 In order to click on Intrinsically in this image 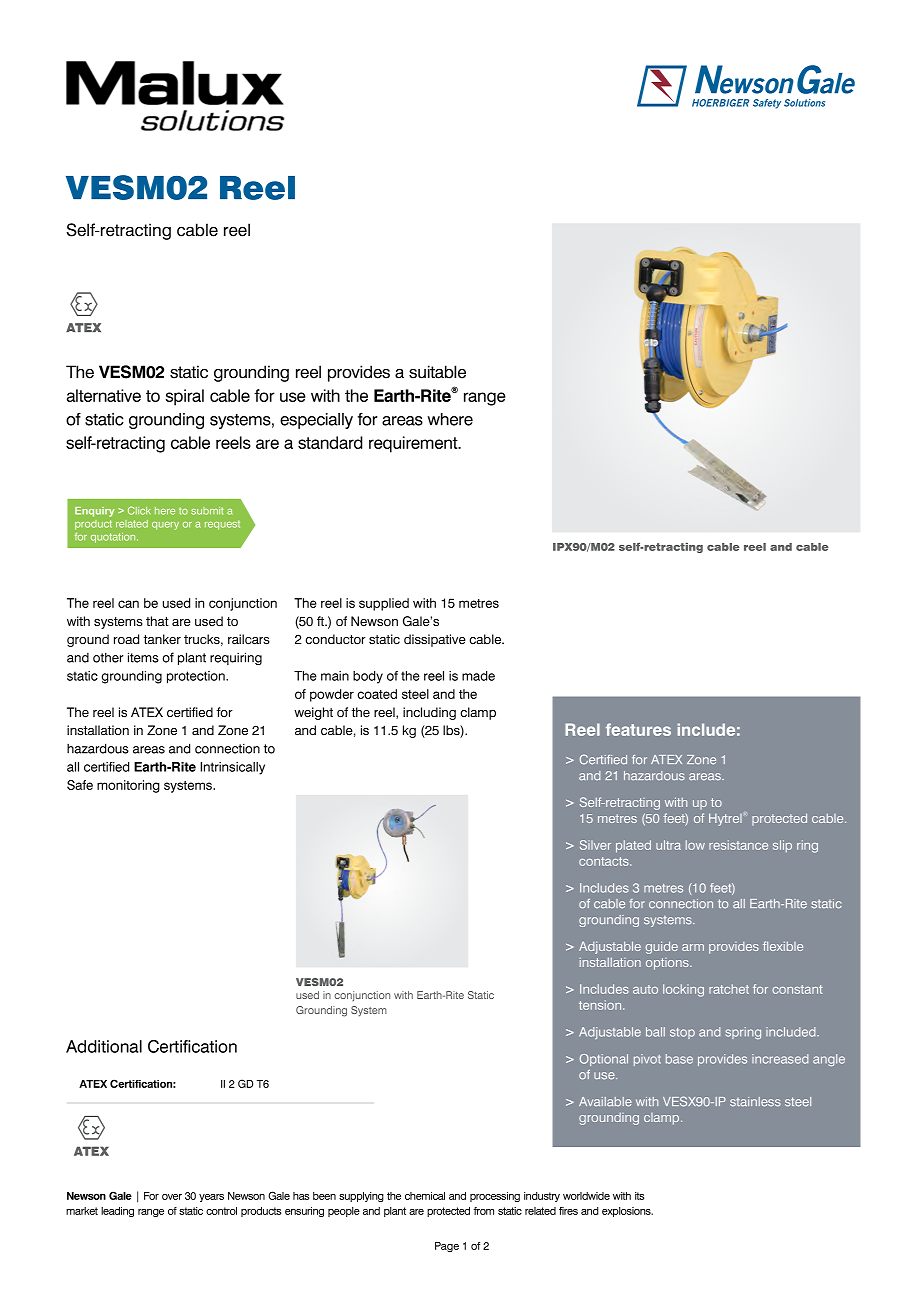, I will do `click(232, 768)`.
